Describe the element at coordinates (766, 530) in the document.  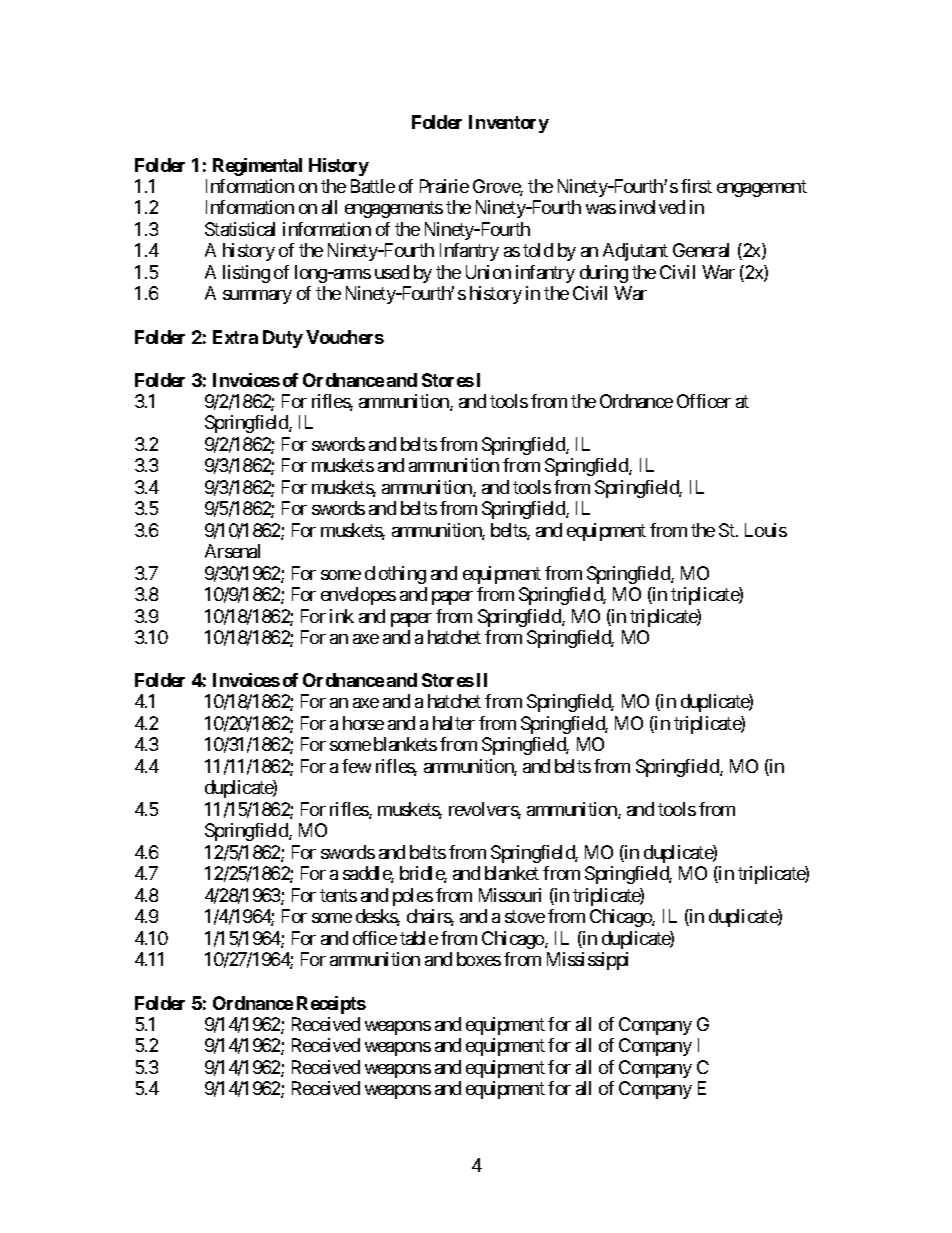
I see `Louis` at that location.
